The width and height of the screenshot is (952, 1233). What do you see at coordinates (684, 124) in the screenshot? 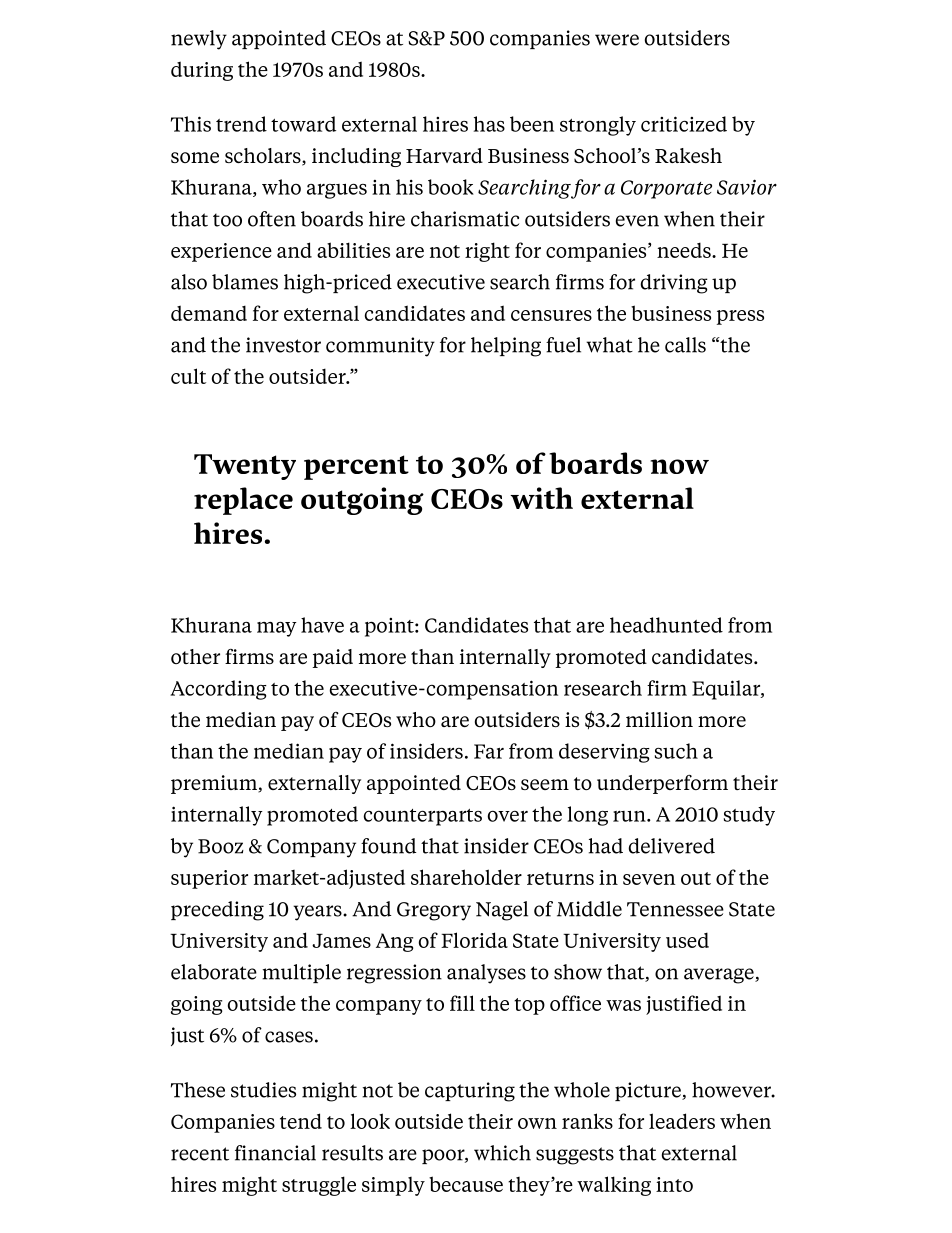
I see `criticized` at bounding box center [684, 124].
